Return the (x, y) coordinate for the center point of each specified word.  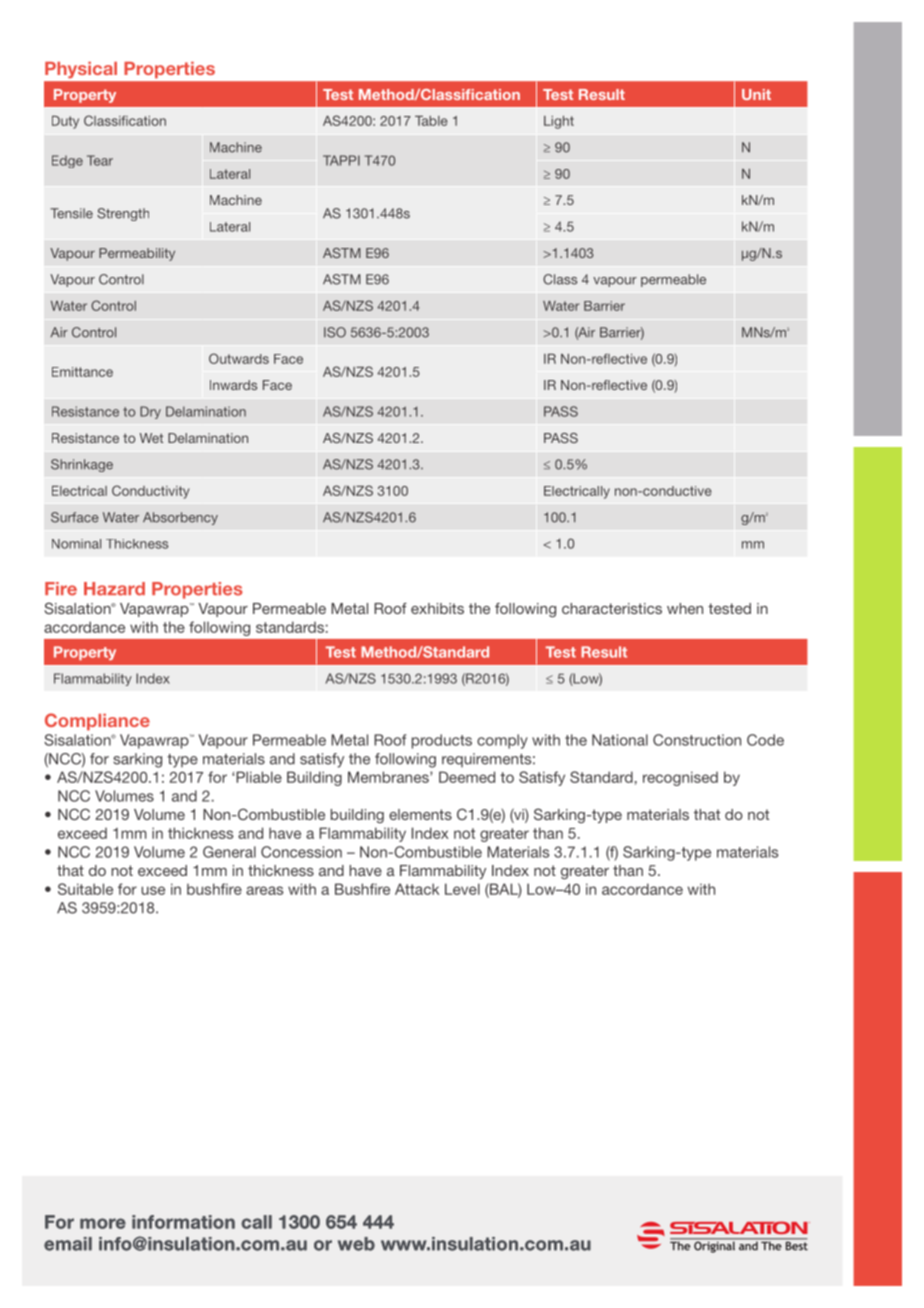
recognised (680, 778)
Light (559, 122)
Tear (100, 160)
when (685, 608)
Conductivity (150, 492)
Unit (756, 94)
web (356, 1244)
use (153, 890)
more (103, 1223)
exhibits (437, 608)
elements (420, 814)
